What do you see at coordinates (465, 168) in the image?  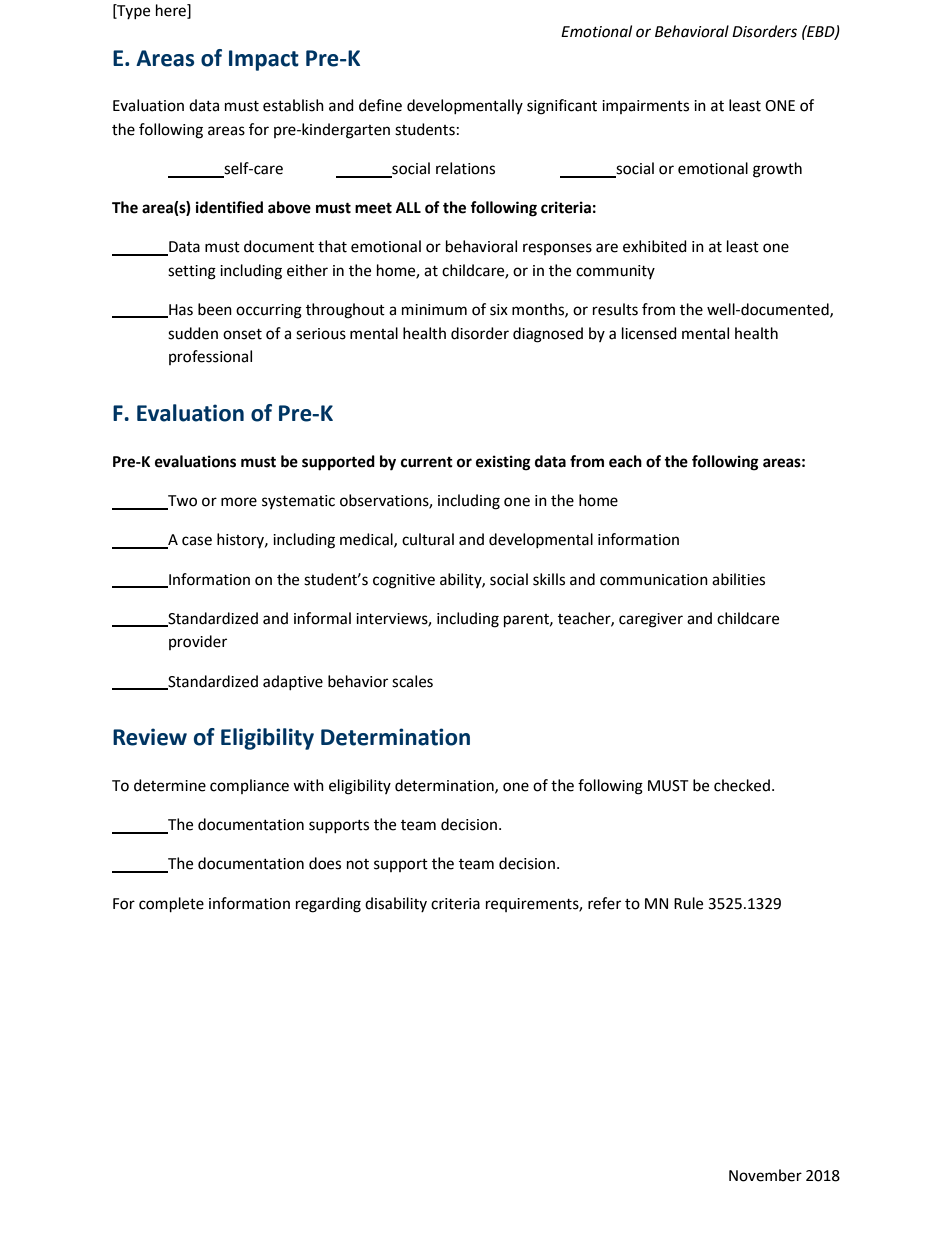 I see `relations` at bounding box center [465, 168].
